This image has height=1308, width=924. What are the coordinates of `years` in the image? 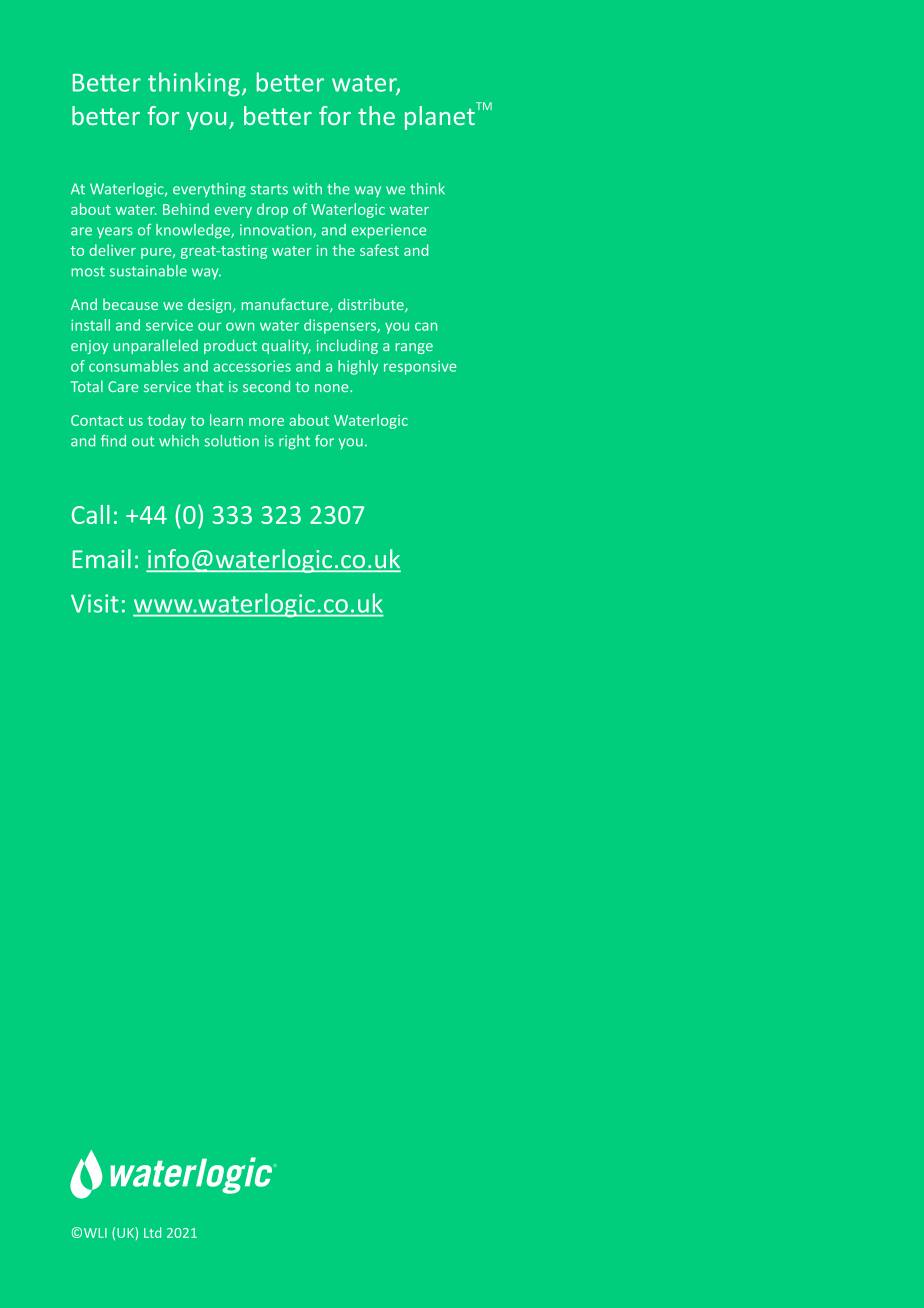 It's located at (115, 233).
